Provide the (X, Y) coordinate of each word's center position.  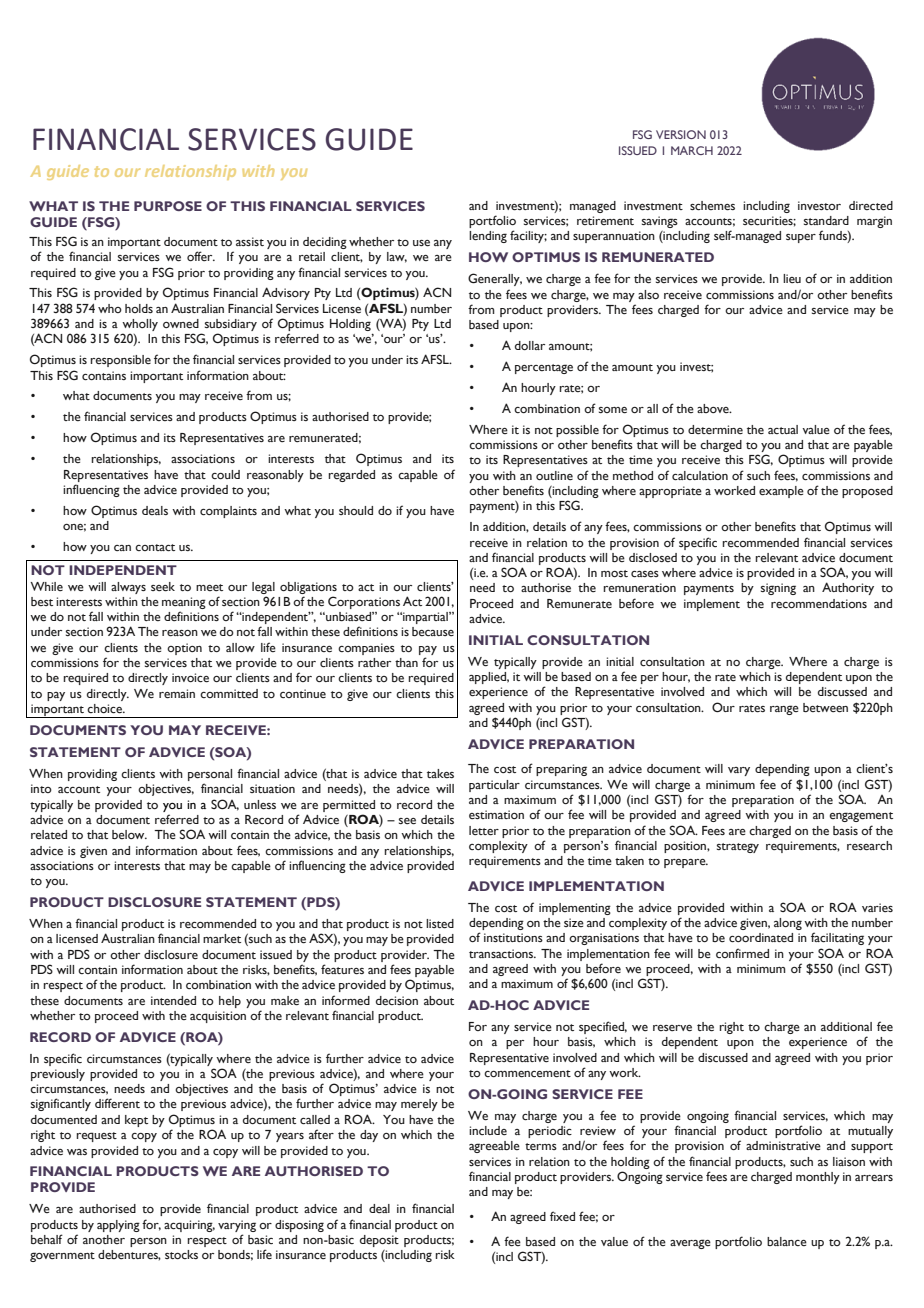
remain (177, 694)
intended (173, 1001)
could (225, 474)
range (784, 710)
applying (118, 1226)
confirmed (742, 953)
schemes (712, 206)
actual (783, 429)
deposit (379, 1241)
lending (488, 237)
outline (554, 475)
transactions (502, 953)
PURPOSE (168, 206)
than (406, 662)
